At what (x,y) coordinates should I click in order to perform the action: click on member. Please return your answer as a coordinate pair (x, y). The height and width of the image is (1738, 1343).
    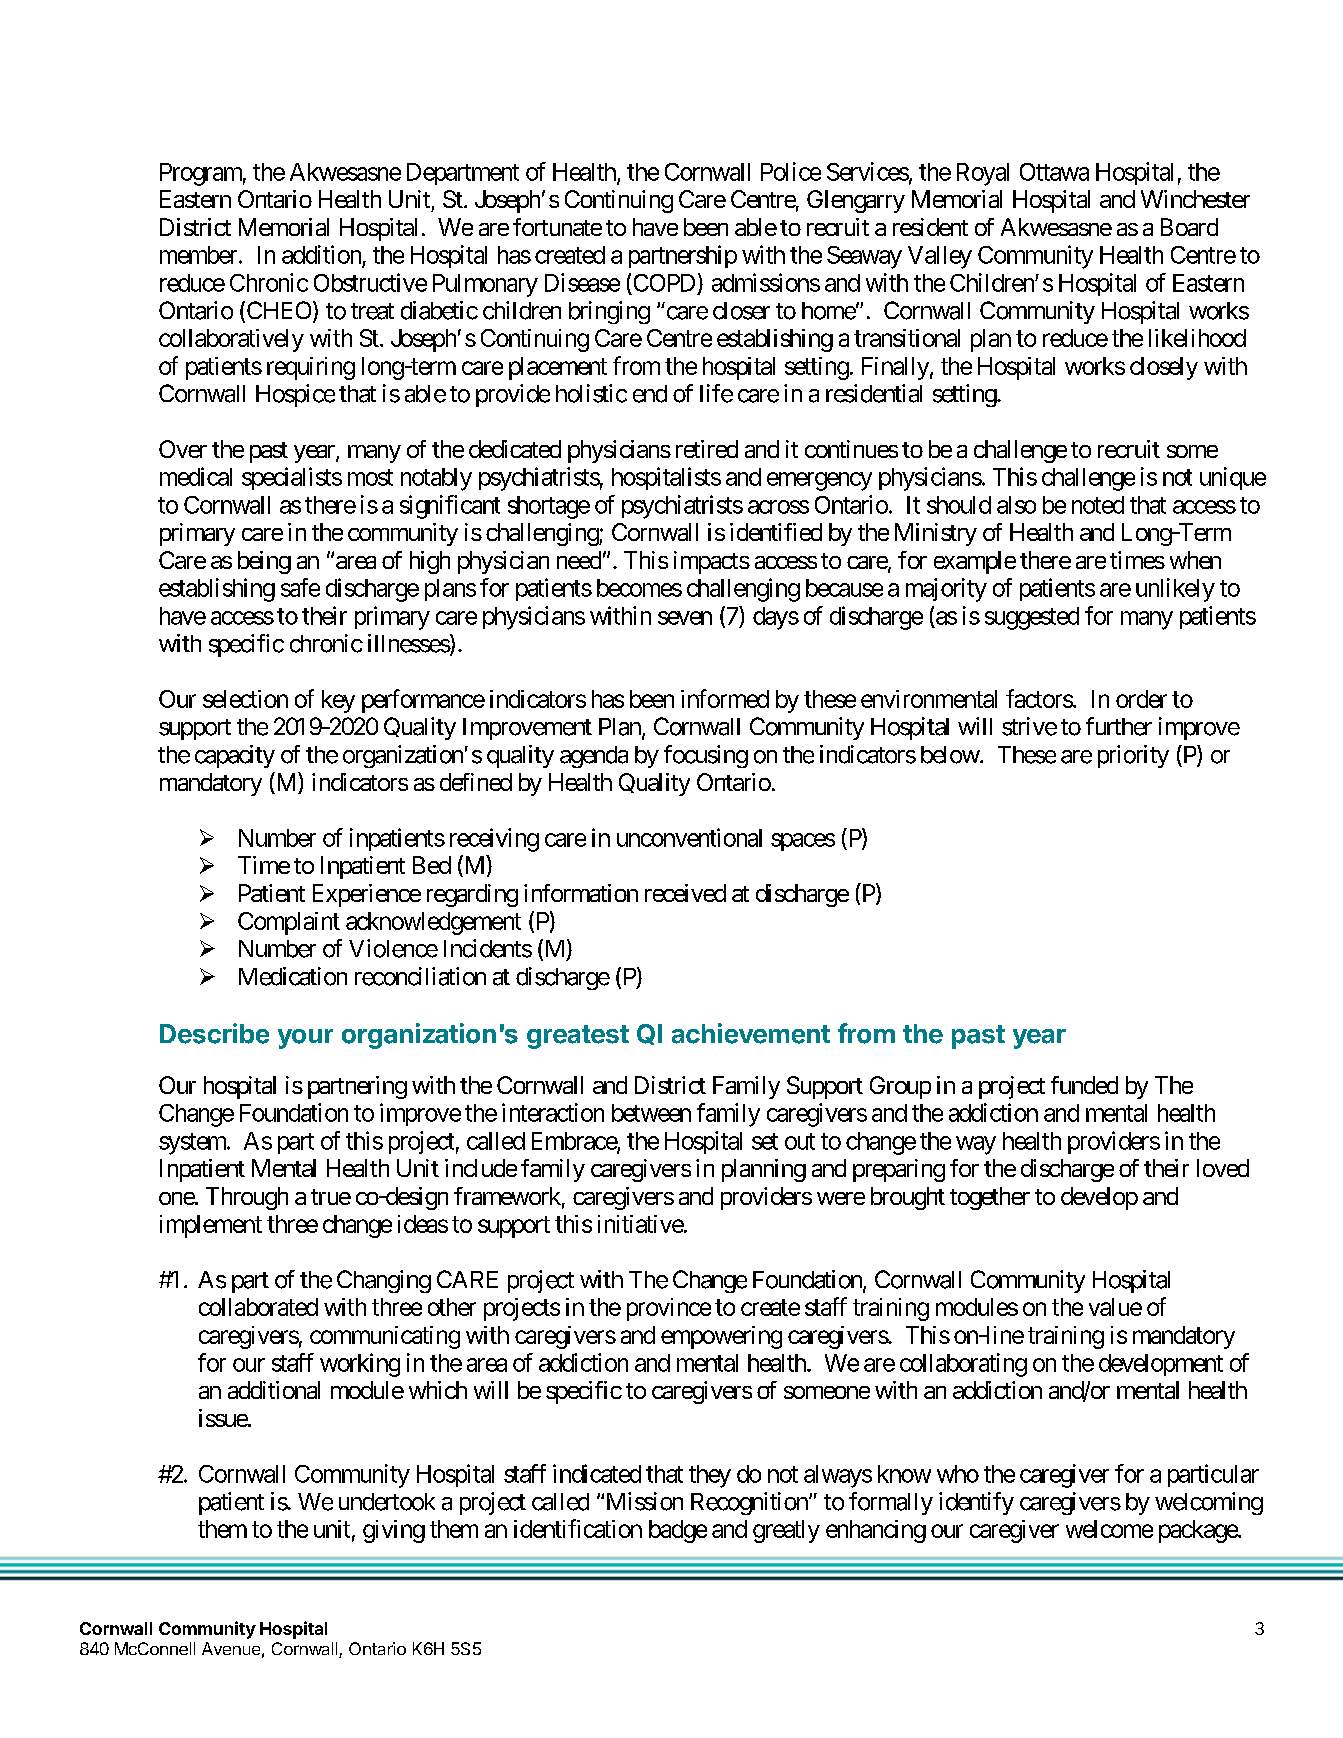
    Looking at the image, I should click on (198, 255).
